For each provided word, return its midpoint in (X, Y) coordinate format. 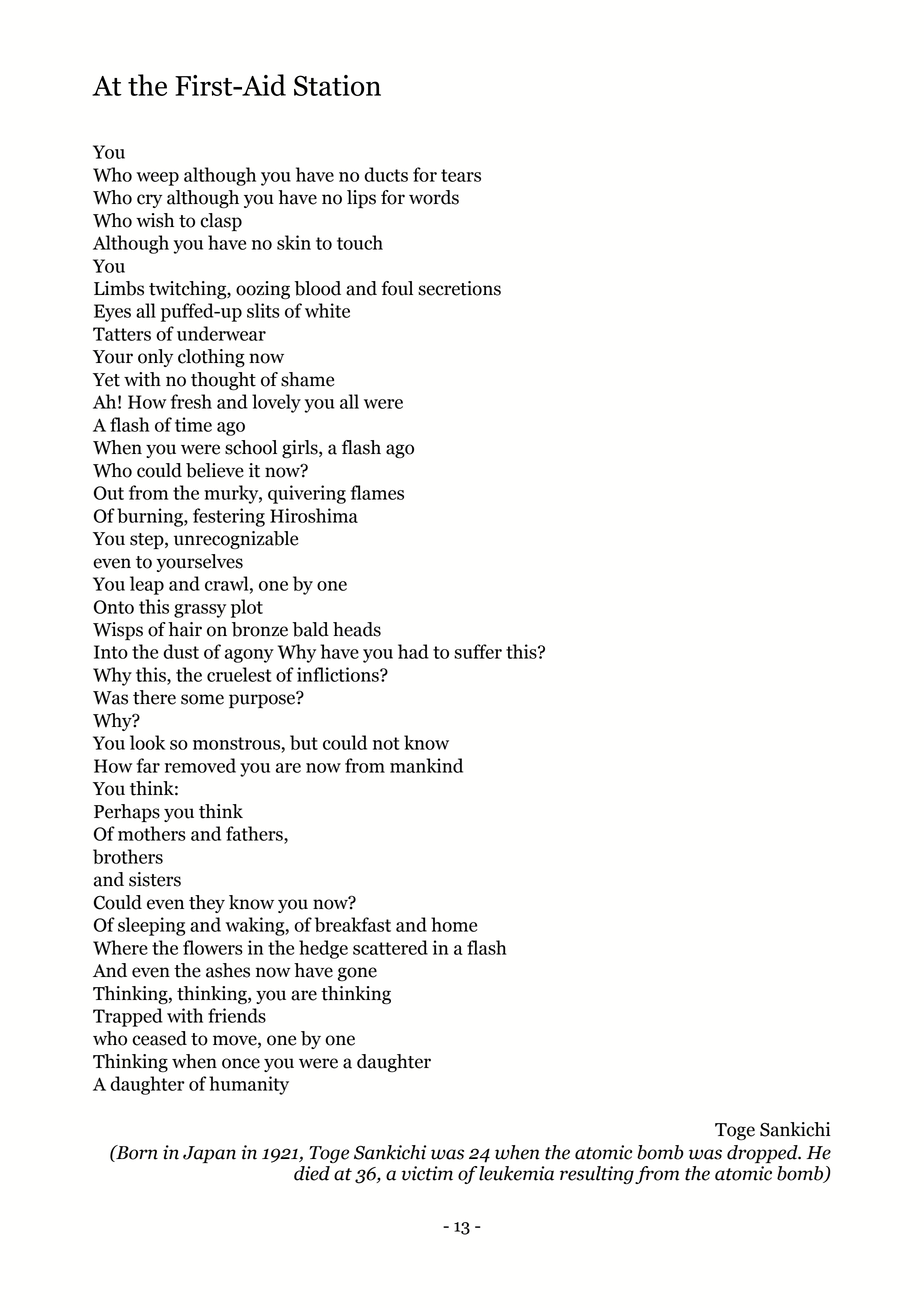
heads (357, 629)
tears (461, 175)
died (312, 1173)
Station (337, 85)
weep (157, 179)
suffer (478, 651)
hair (185, 629)
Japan (209, 1155)
